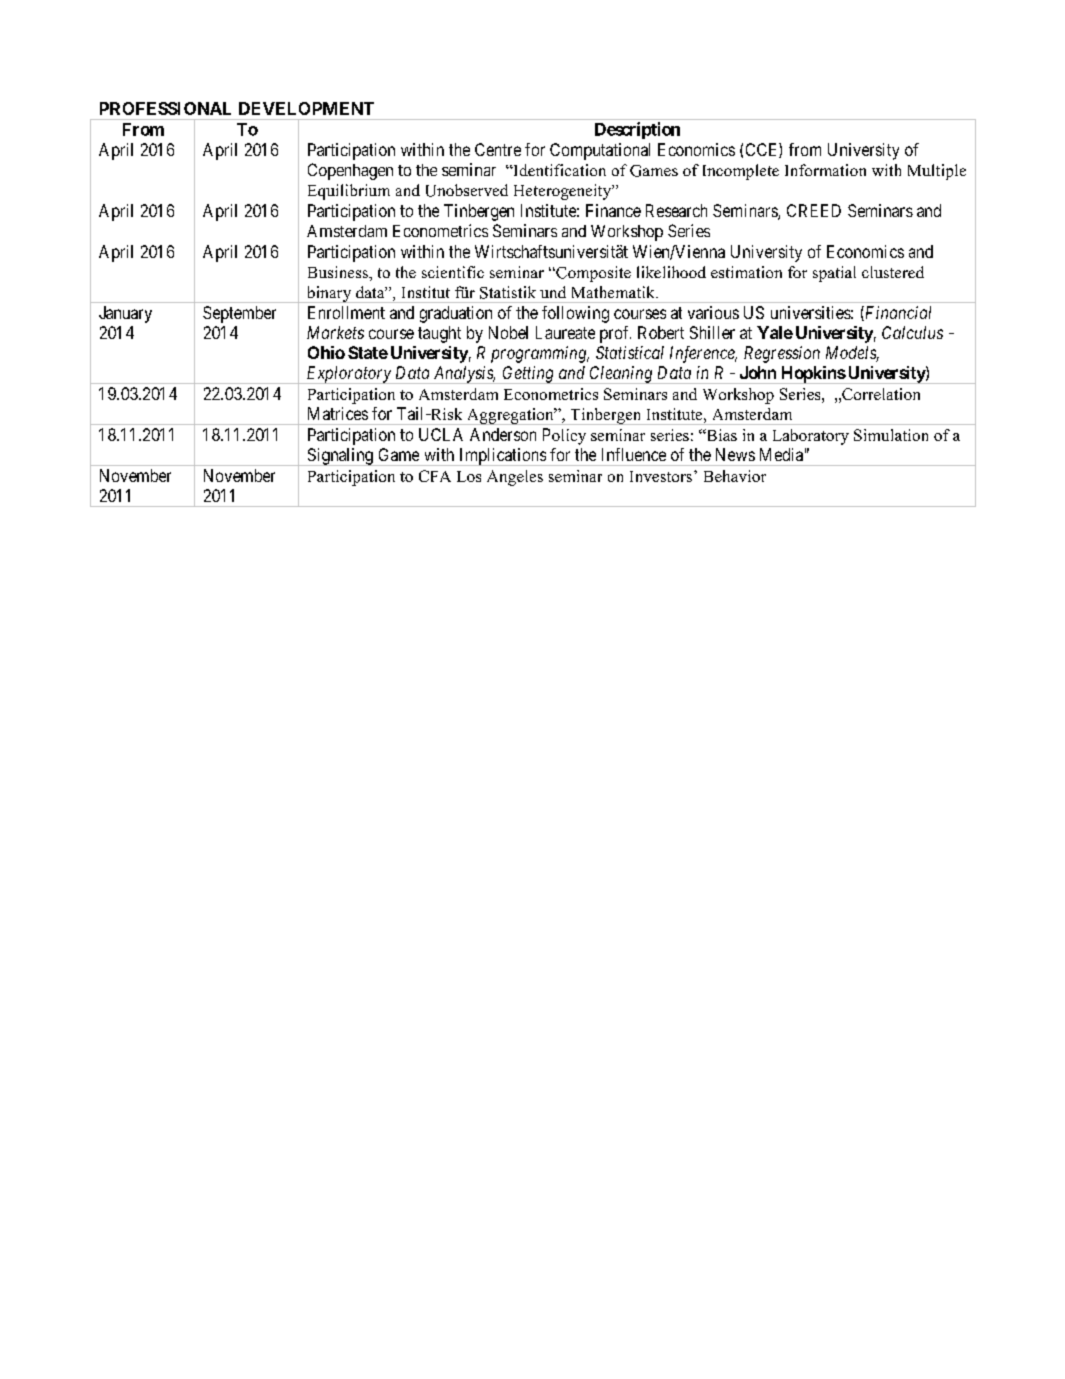  I want to click on Signaling, so click(340, 457).
